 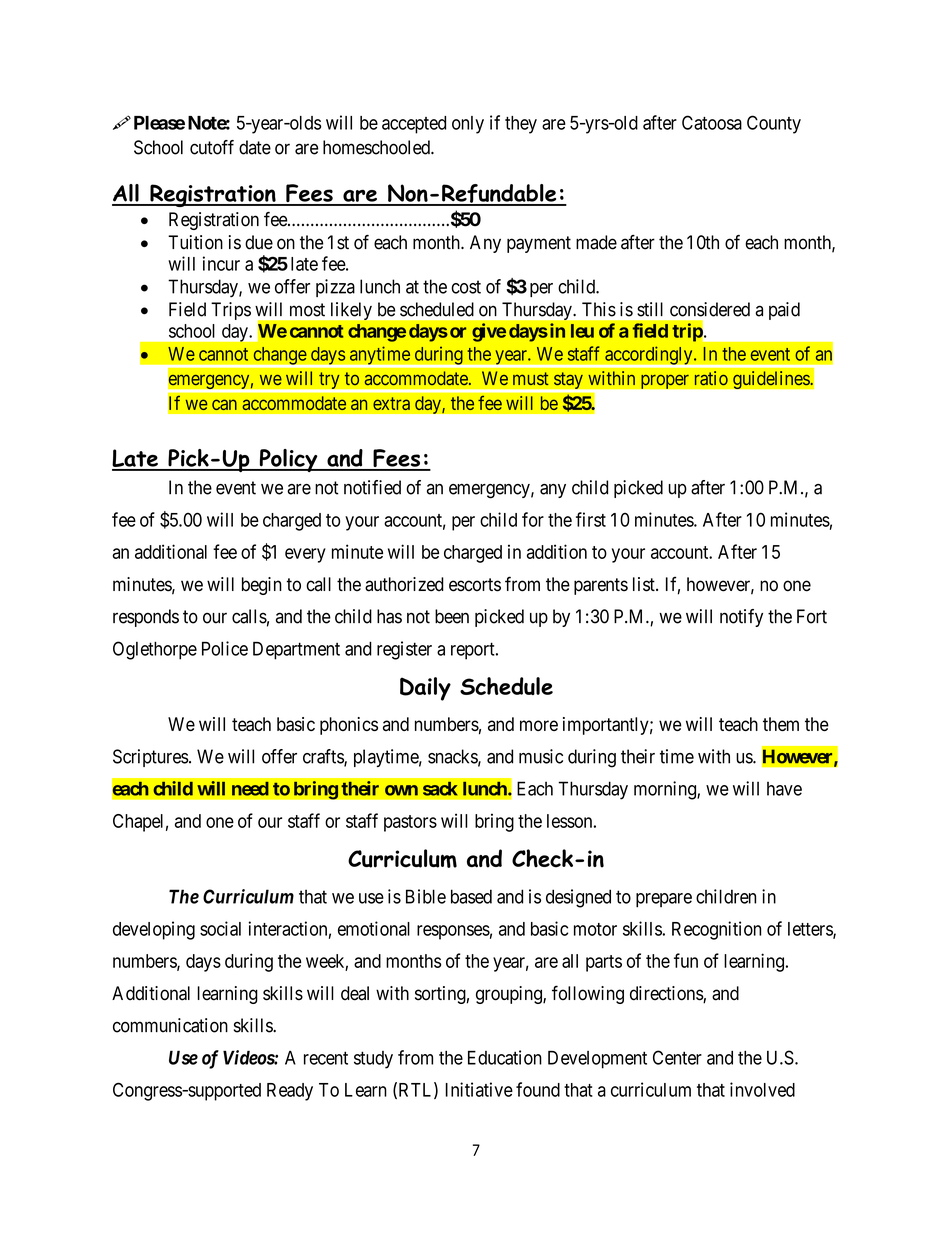 What do you see at coordinates (505, 1057) in the screenshot?
I see `Education` at bounding box center [505, 1057].
